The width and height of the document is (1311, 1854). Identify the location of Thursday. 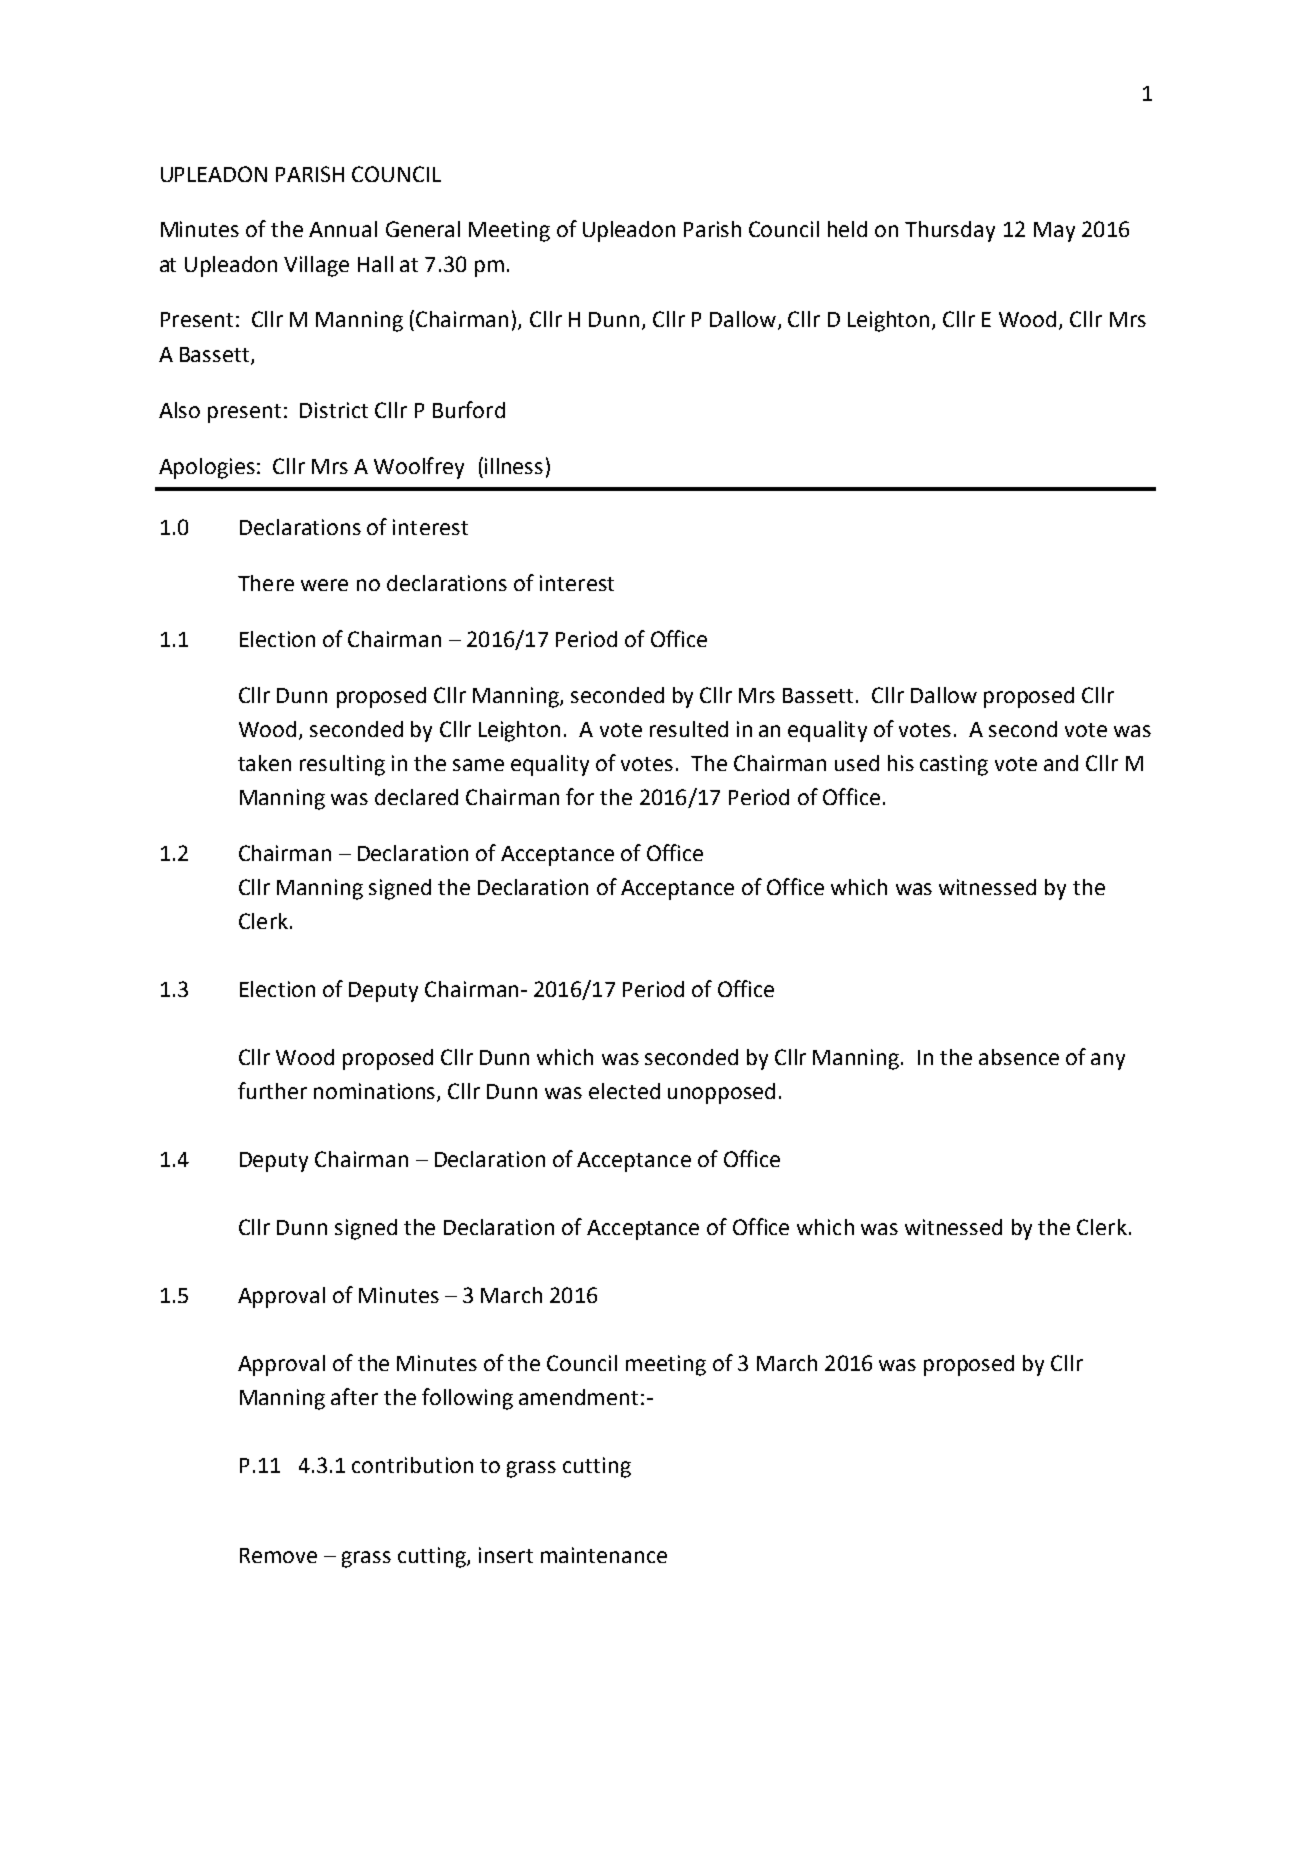
(950, 231).
